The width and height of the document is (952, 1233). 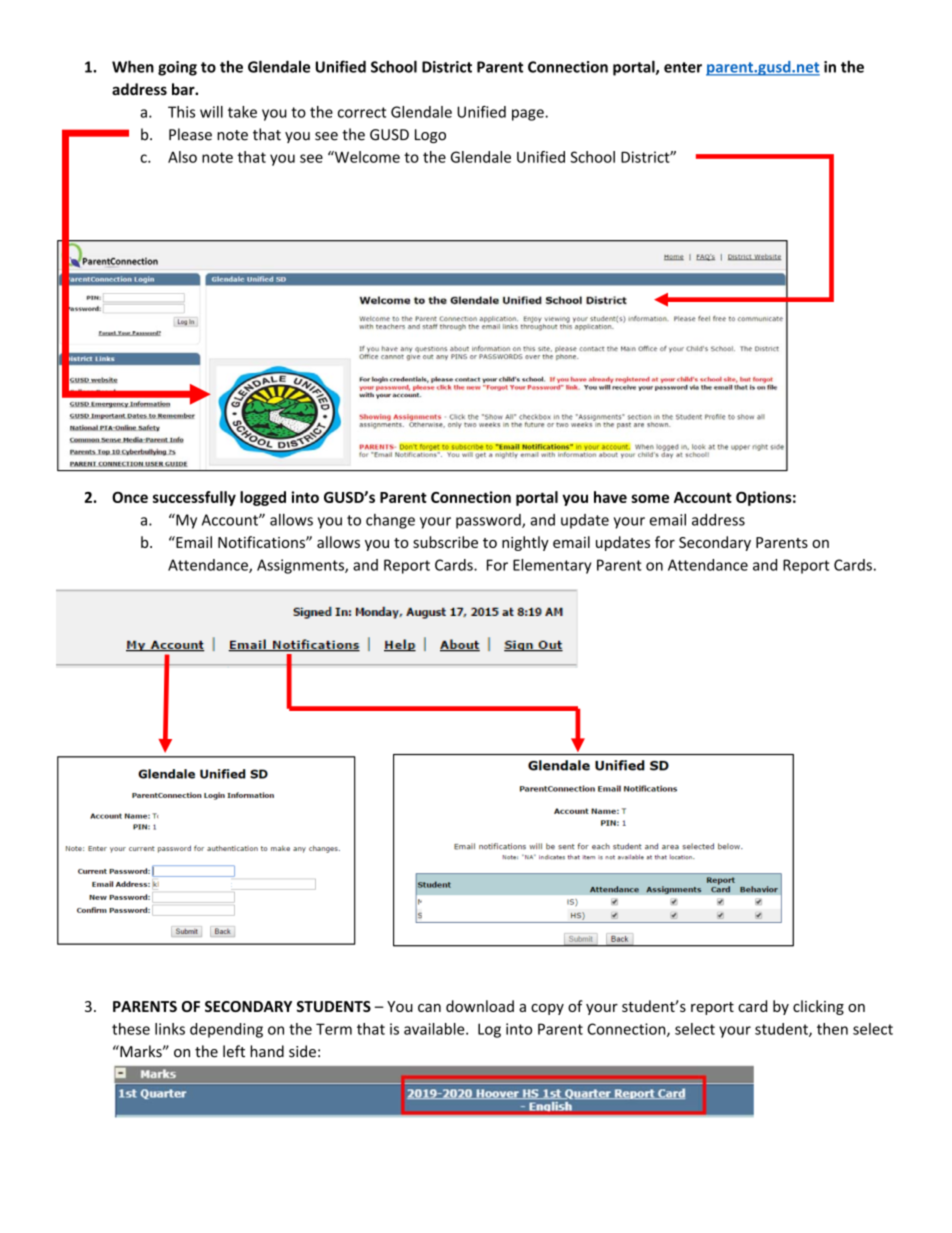 What do you see at coordinates (480, 1006) in the document?
I see `download` at bounding box center [480, 1006].
